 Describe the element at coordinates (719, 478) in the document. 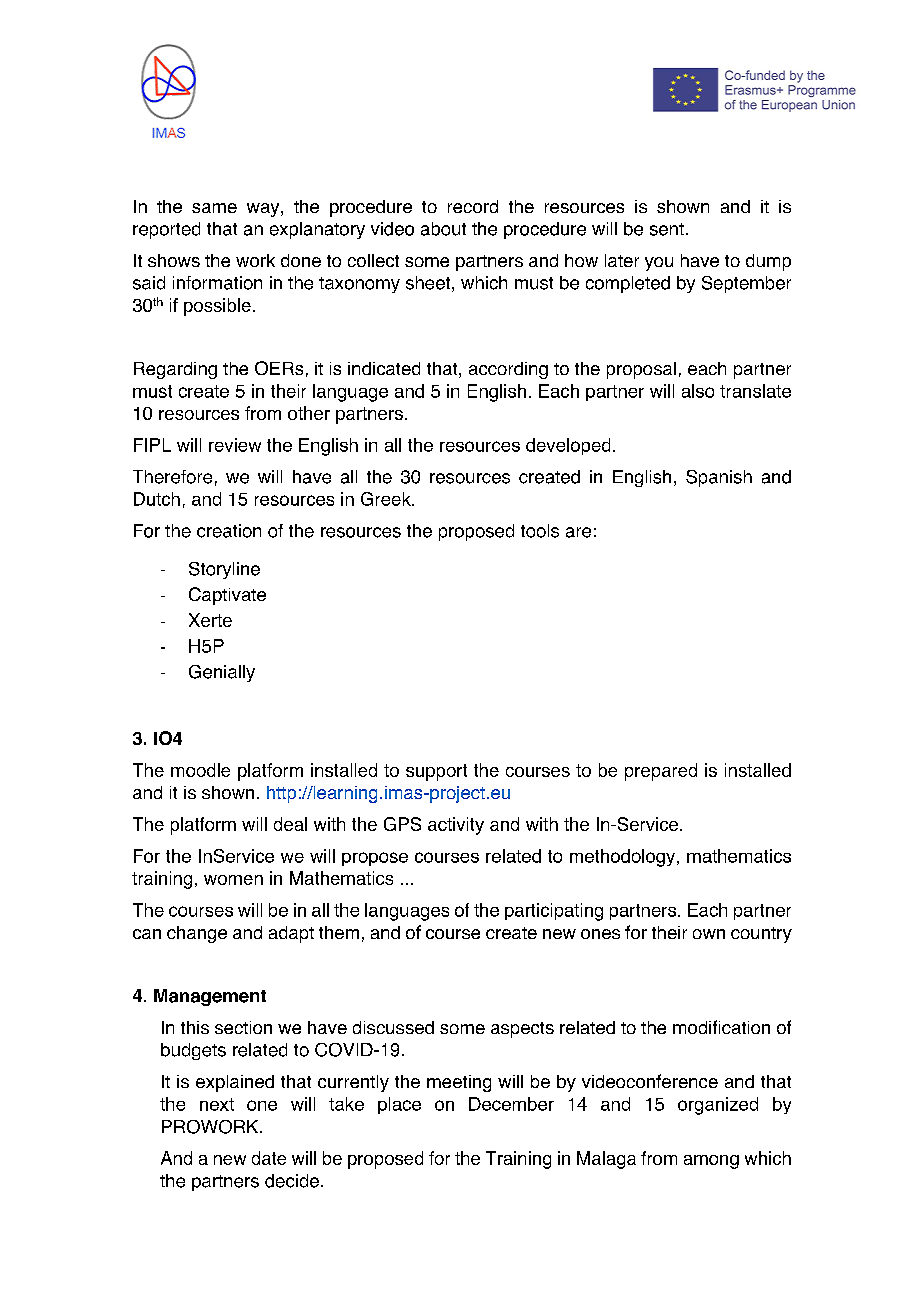

I see `Spanish` at that location.
